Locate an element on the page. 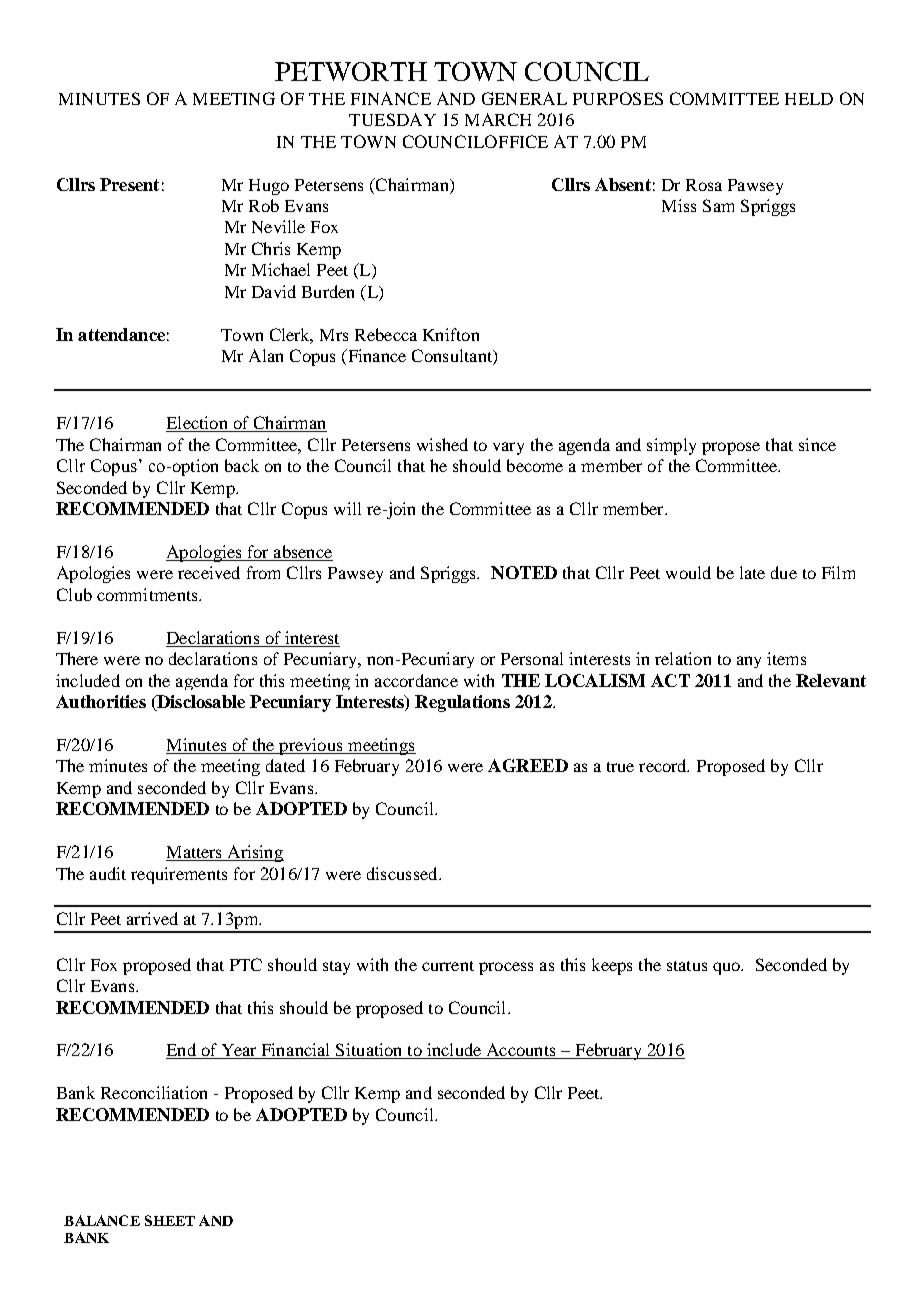 Image resolution: width=924 pixels, height=1308 pixels. MARCH is located at coordinates (498, 119).
